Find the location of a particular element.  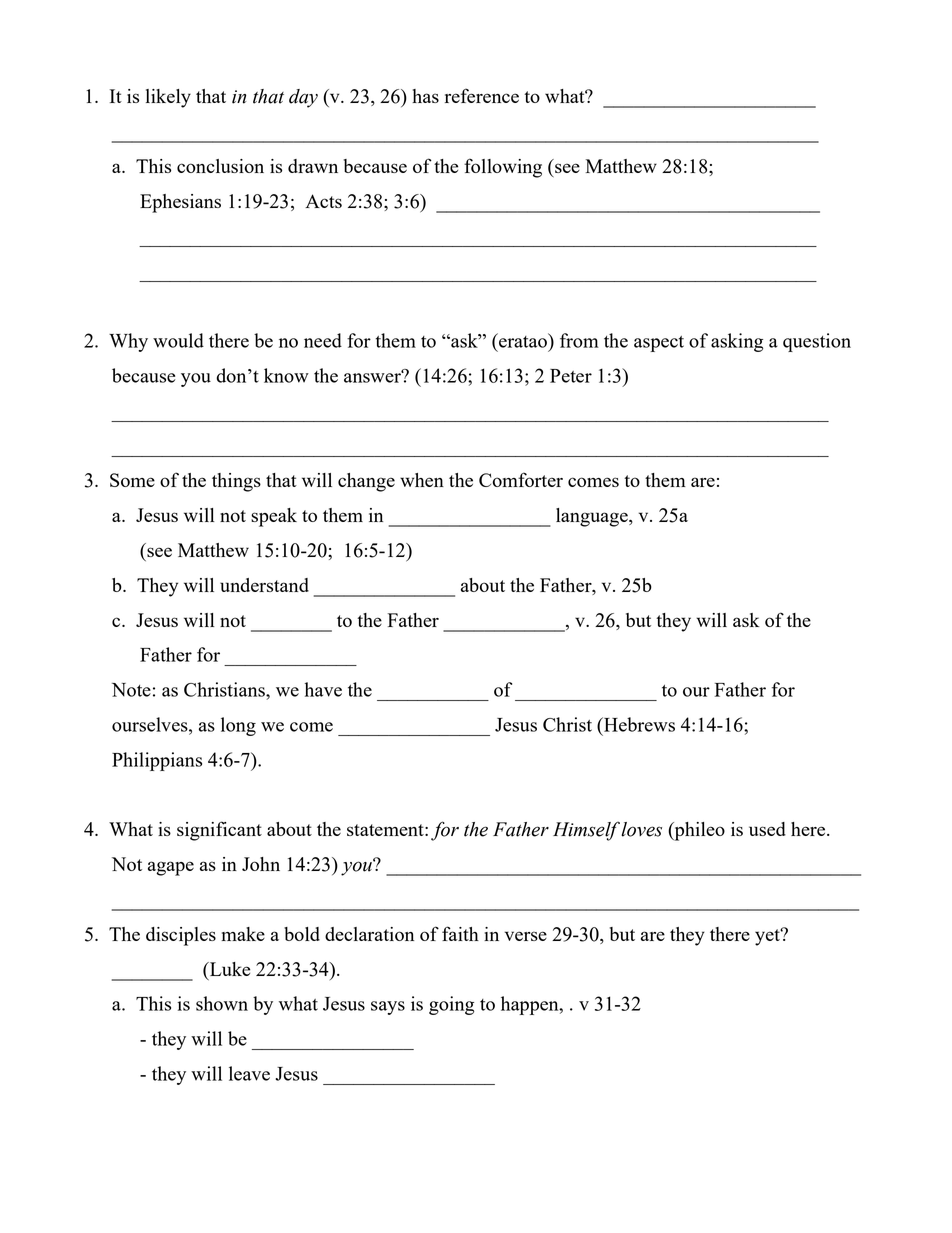

following is located at coordinates (503, 168).
